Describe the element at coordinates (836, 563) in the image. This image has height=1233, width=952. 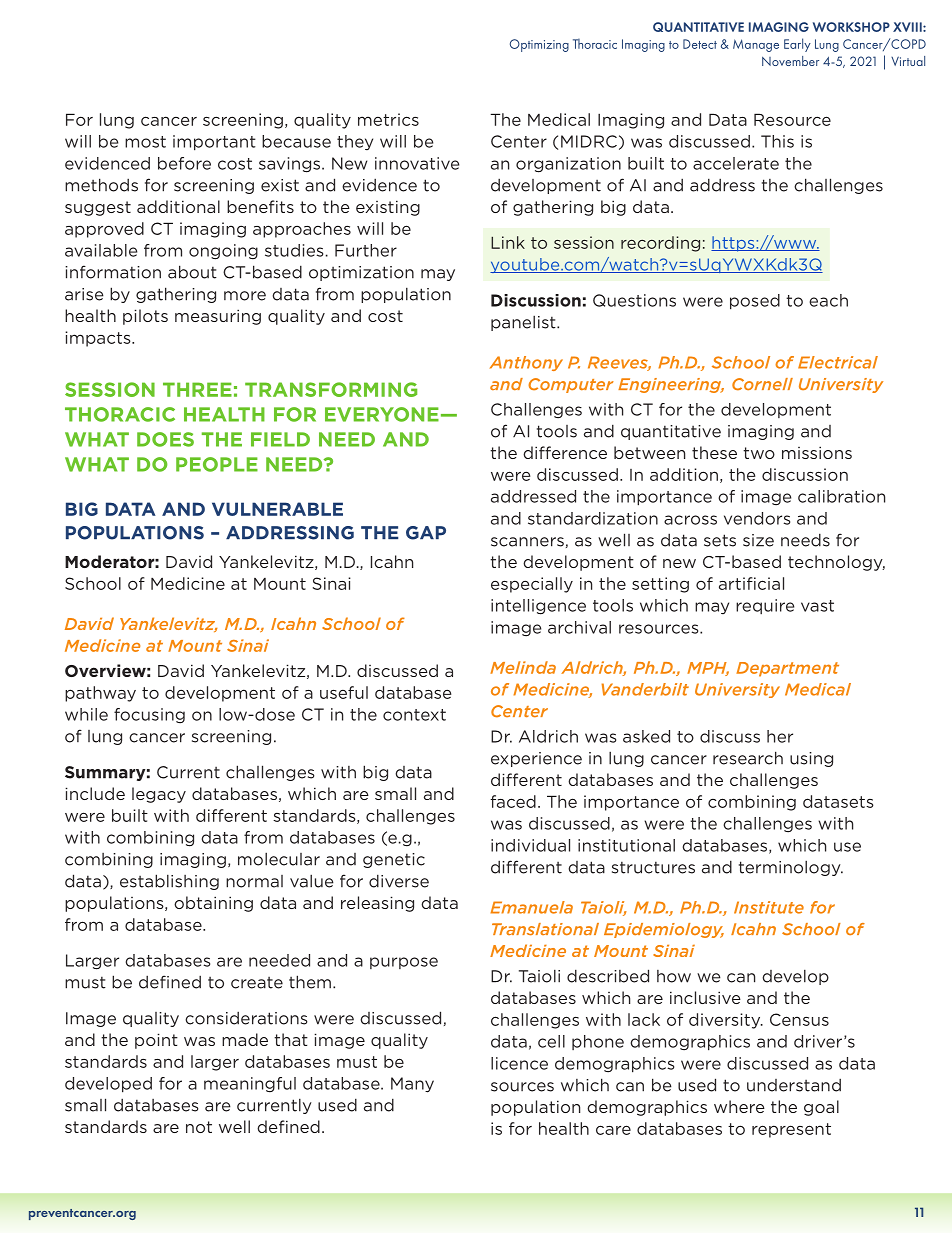
I see `technology` at that location.
